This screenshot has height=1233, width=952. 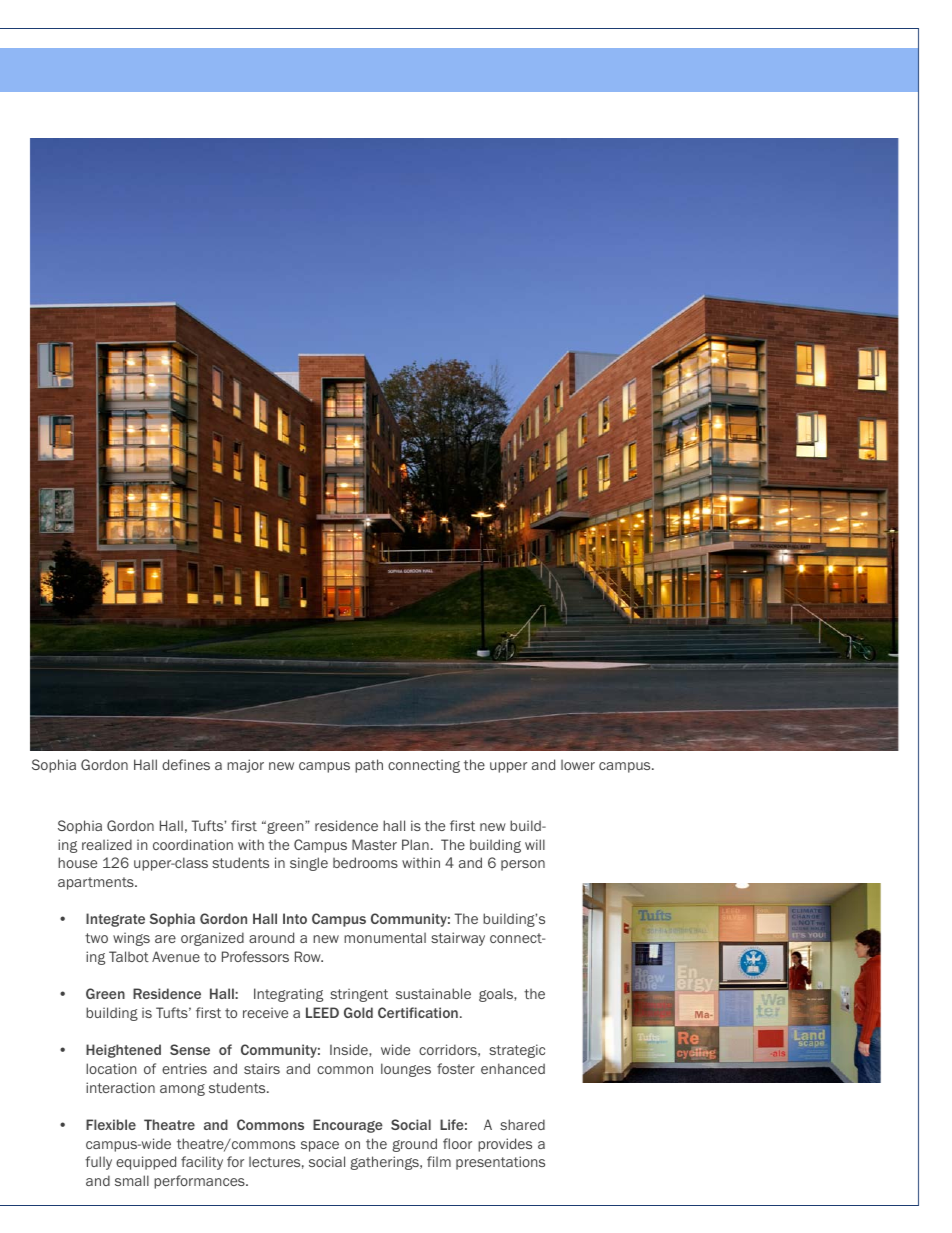 What do you see at coordinates (295, 918) in the screenshot?
I see `Into` at bounding box center [295, 918].
